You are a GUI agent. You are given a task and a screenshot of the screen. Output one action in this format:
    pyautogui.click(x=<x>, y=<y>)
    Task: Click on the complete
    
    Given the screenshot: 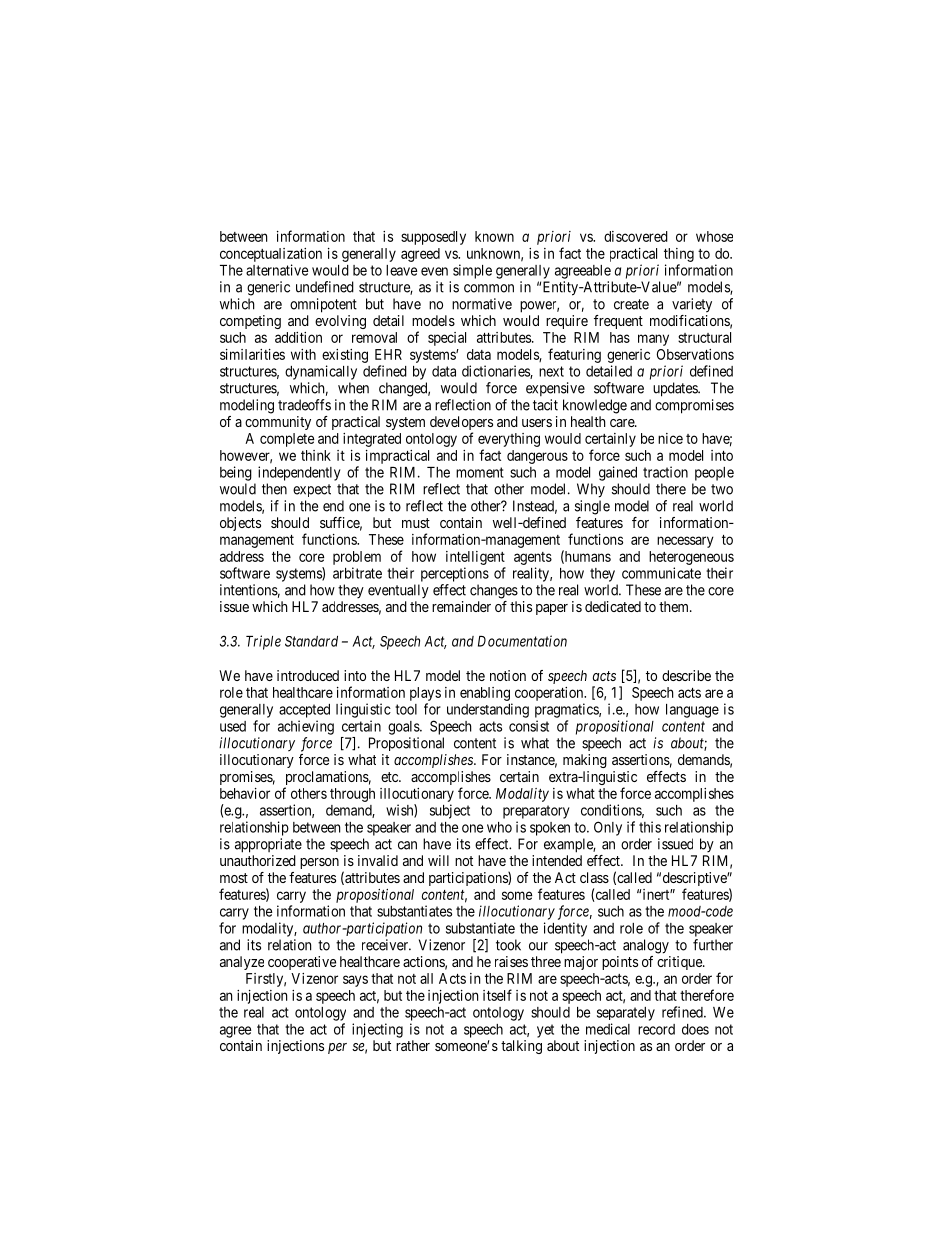 What is the action you would take?
    pyautogui.click(x=287, y=440)
